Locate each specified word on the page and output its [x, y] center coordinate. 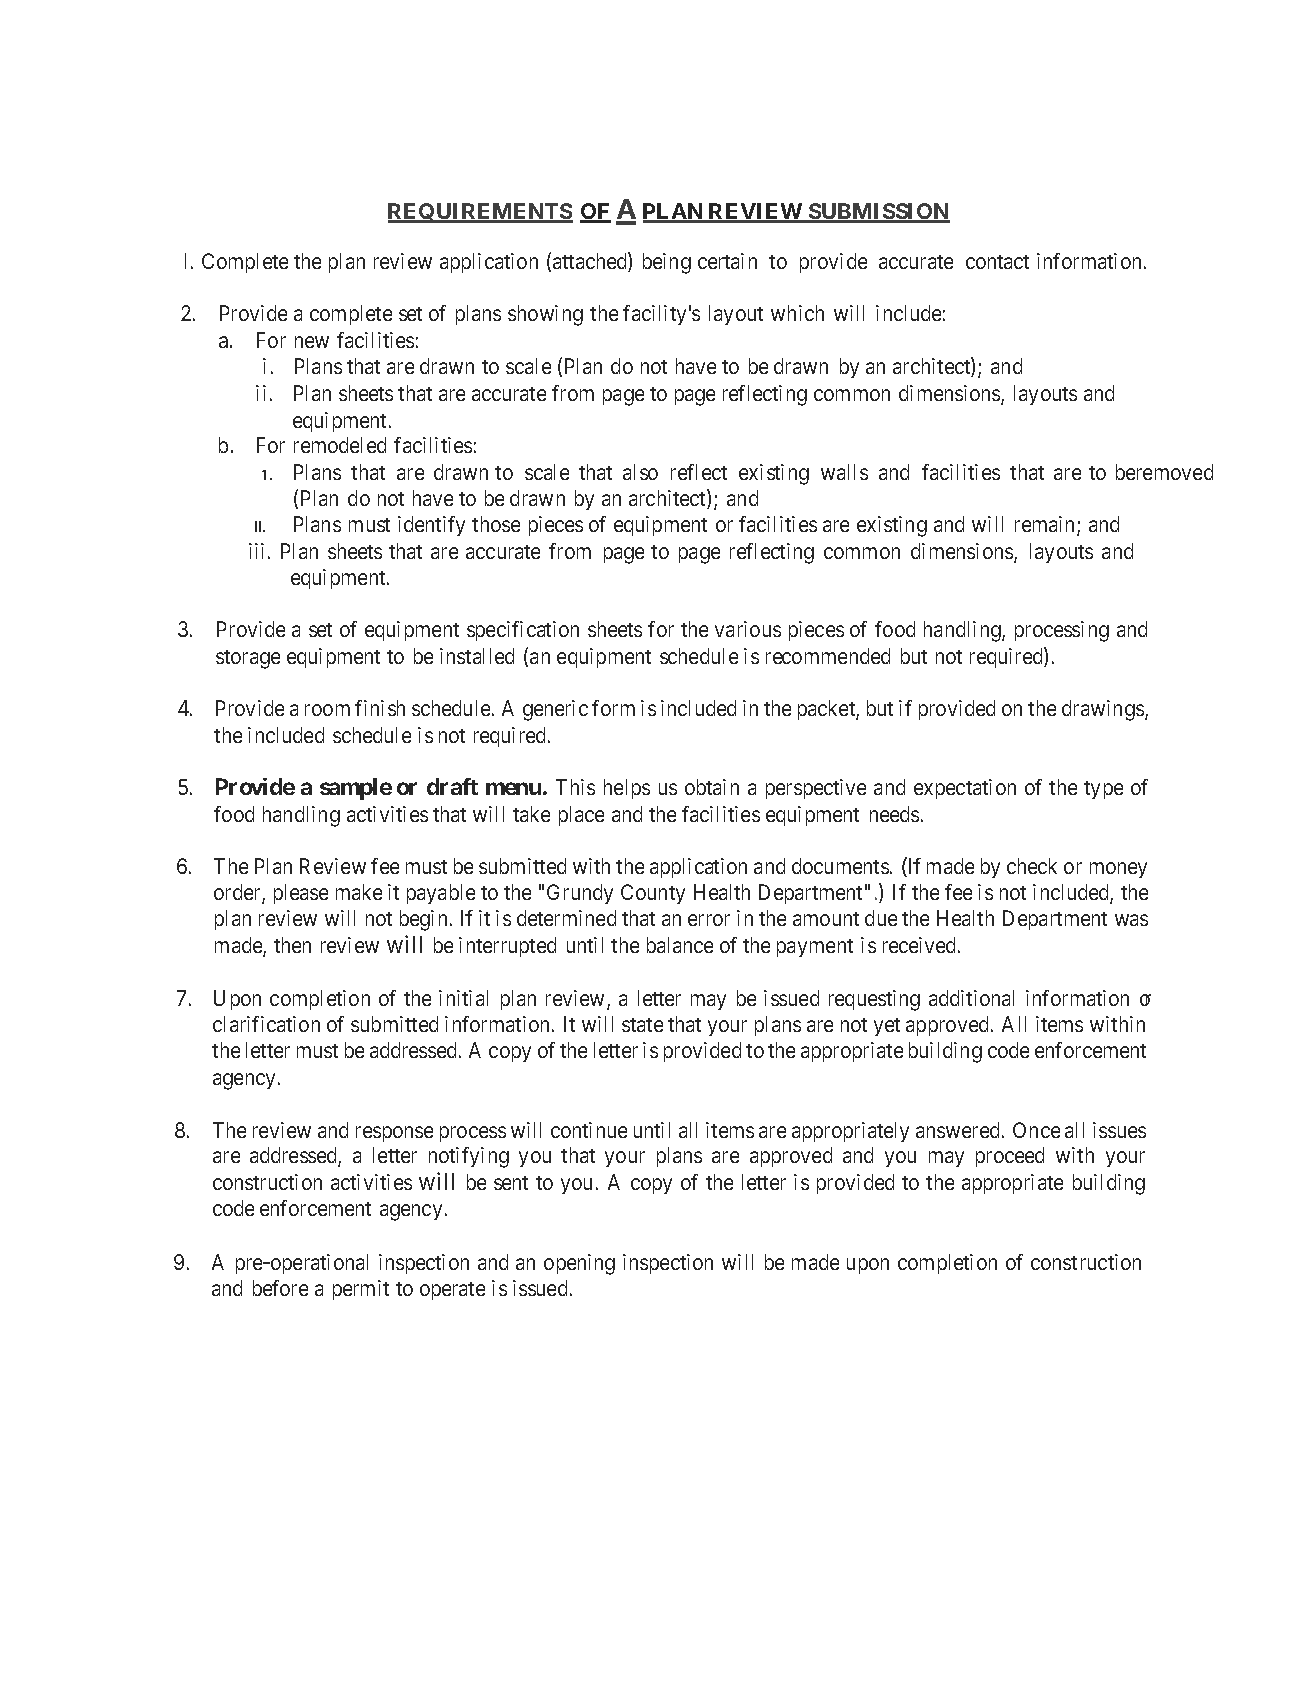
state [642, 1025]
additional [971, 998]
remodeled [340, 445]
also [640, 472]
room [327, 710]
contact [997, 262]
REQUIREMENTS [480, 213]
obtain [712, 787]
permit [361, 1290]
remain [1046, 525]
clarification [266, 1024]
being [667, 263]
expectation [965, 789]
